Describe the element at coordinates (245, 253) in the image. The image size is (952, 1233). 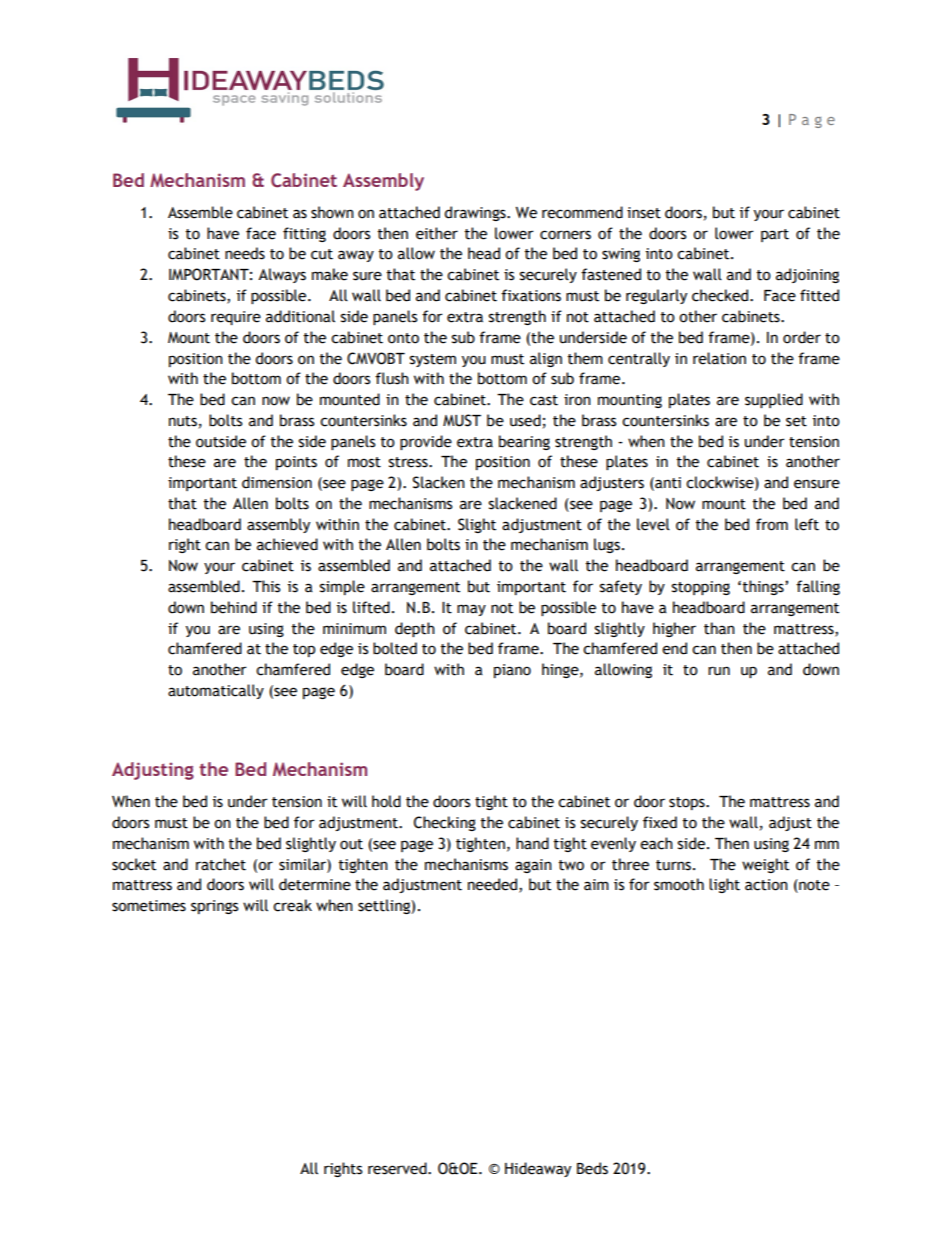
I see `needs` at that location.
